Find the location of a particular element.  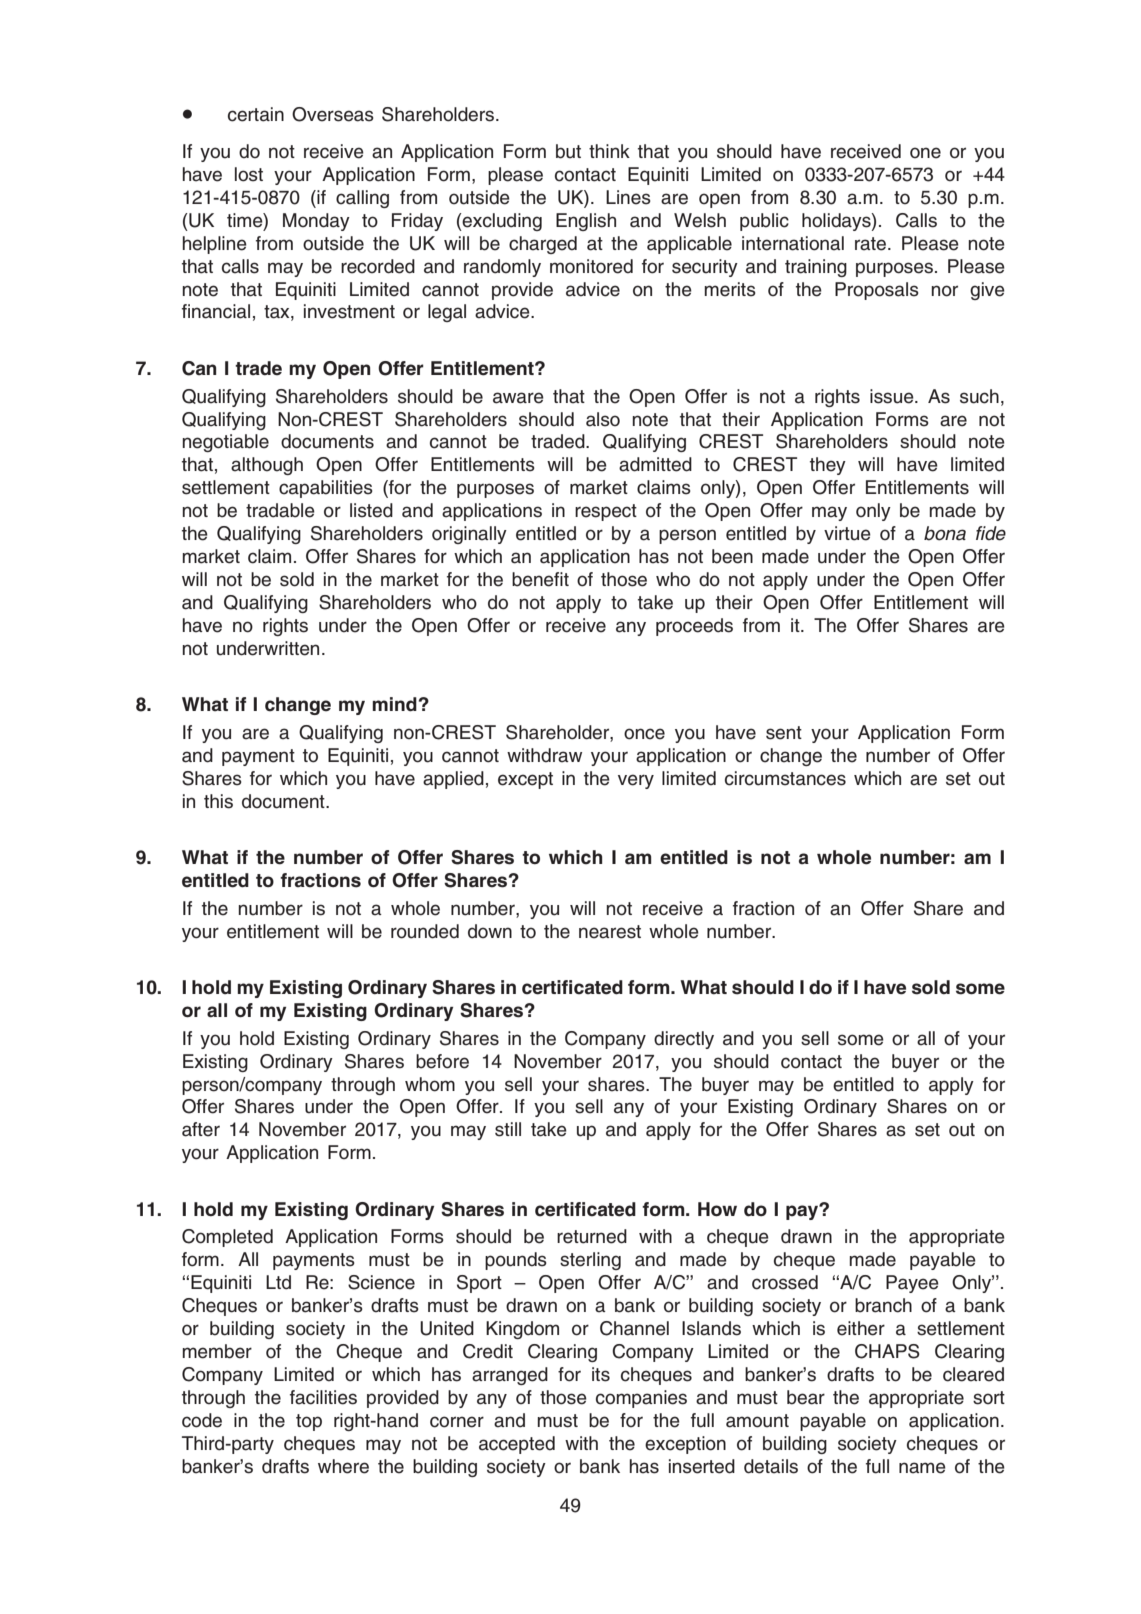

also is located at coordinates (603, 419).
